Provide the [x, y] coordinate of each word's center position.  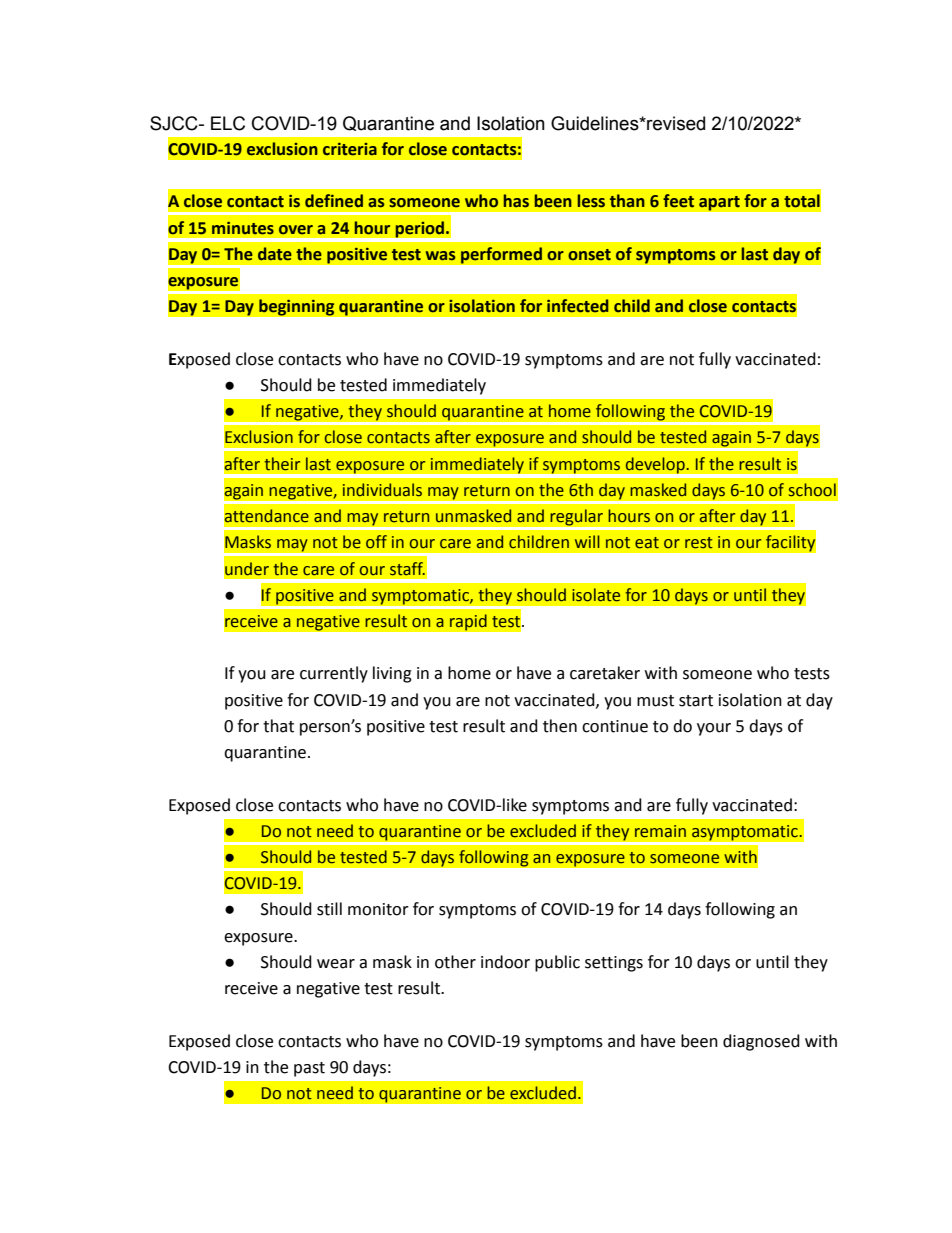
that [278, 726]
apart [719, 203]
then [560, 726]
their [282, 464]
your [714, 729]
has [516, 201]
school [812, 490]
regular [576, 517]
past [309, 1069]
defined [334, 201]
